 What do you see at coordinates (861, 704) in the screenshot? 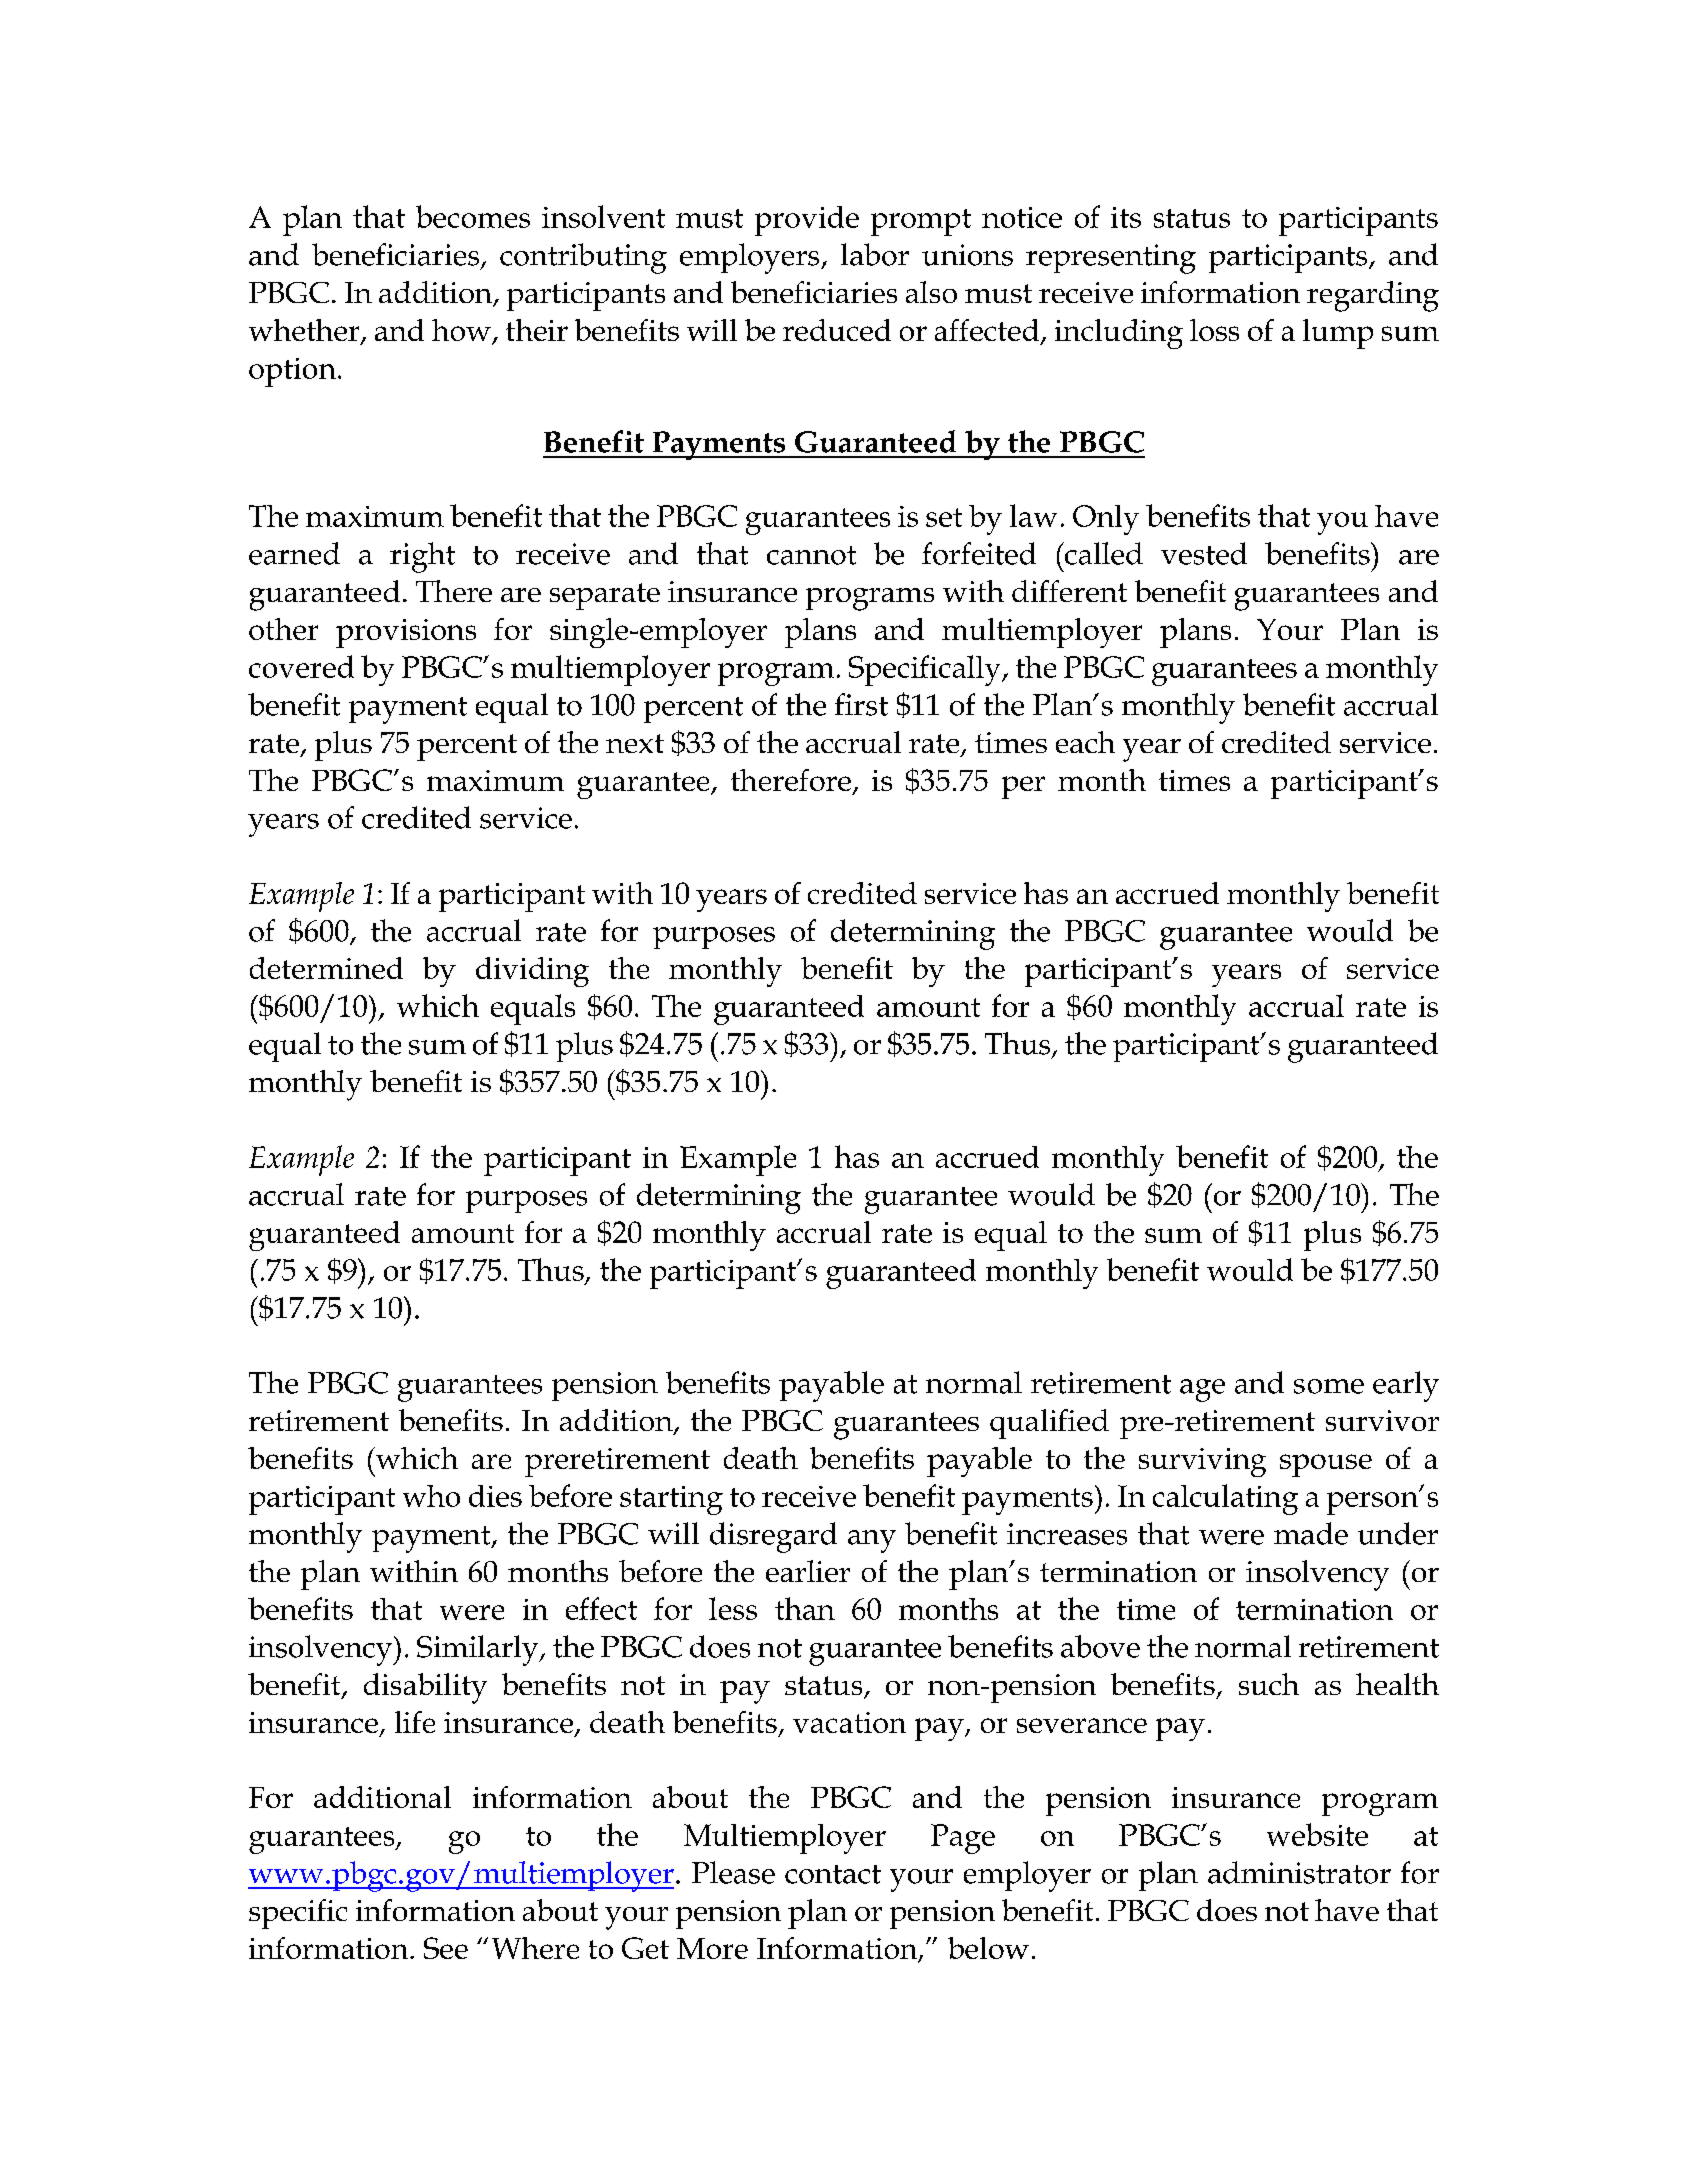
I see `first` at bounding box center [861, 704].
